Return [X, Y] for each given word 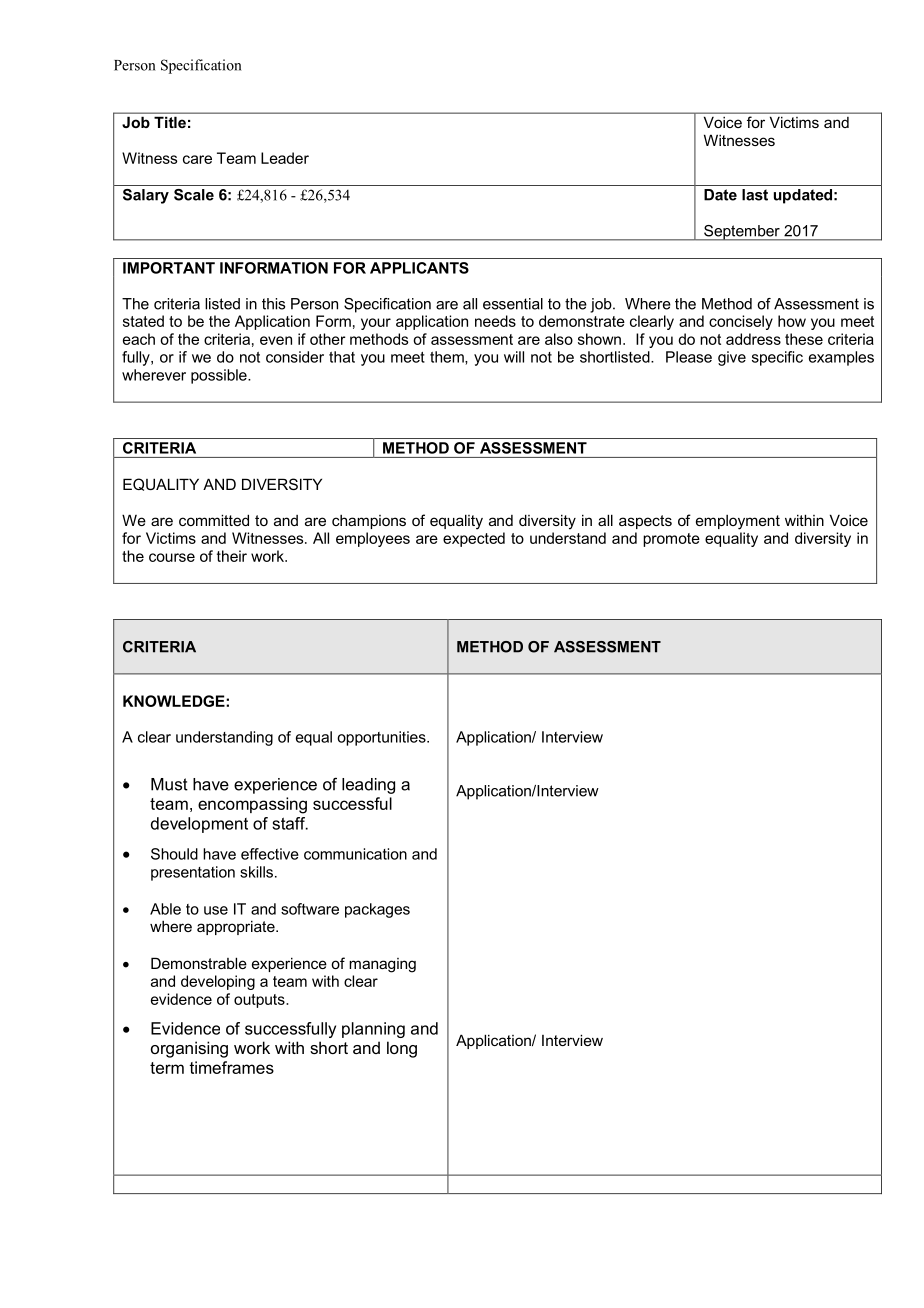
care [197, 159]
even [276, 340]
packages [377, 910]
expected [474, 539]
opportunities [382, 738]
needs [495, 321]
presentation [193, 873]
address [753, 339]
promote [671, 540]
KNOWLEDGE [175, 701]
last [755, 195]
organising [189, 1049]
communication [355, 854]
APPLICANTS [419, 268]
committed [214, 520]
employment [738, 522]
